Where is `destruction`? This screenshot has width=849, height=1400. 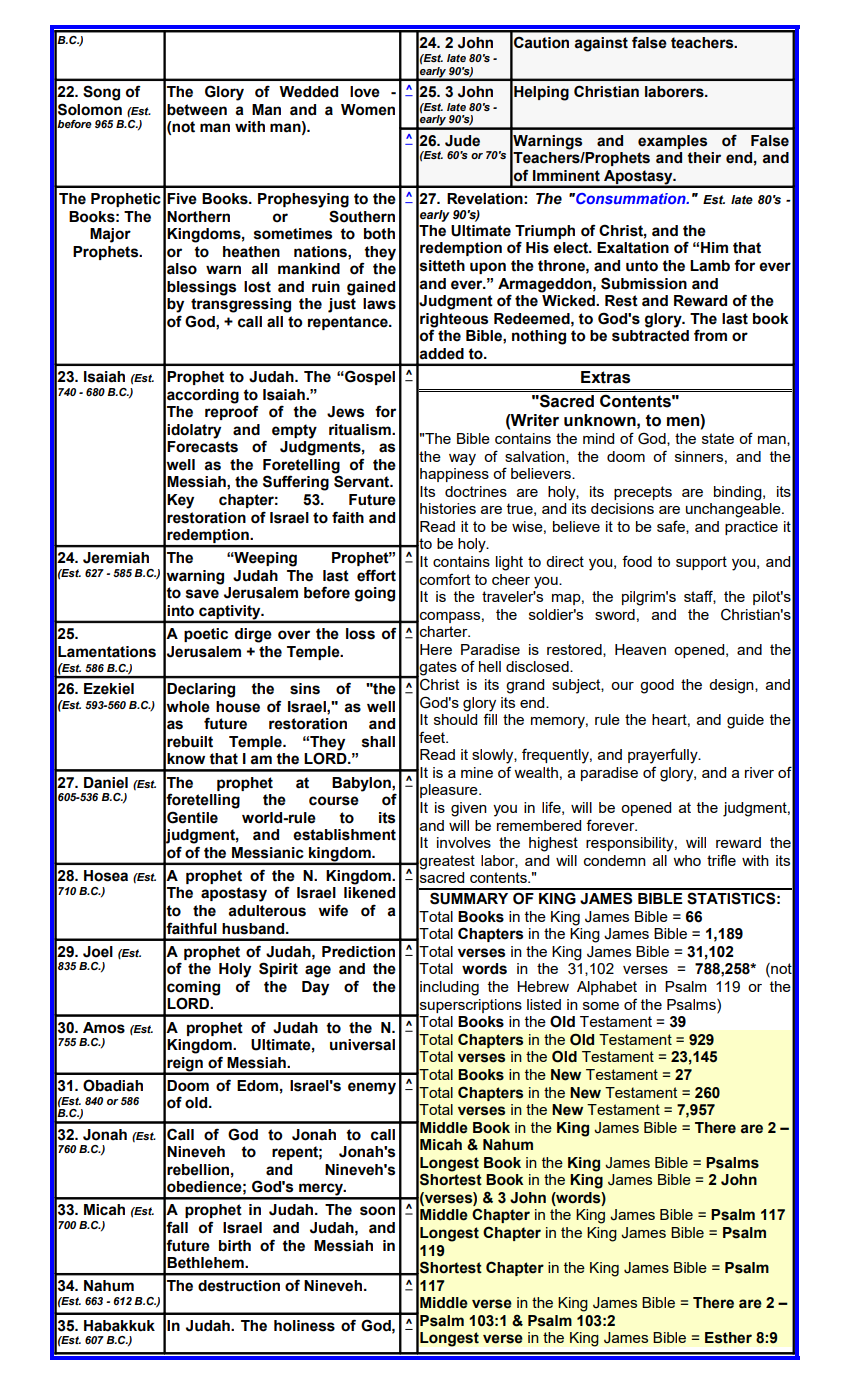 destruction is located at coordinates (239, 1286).
